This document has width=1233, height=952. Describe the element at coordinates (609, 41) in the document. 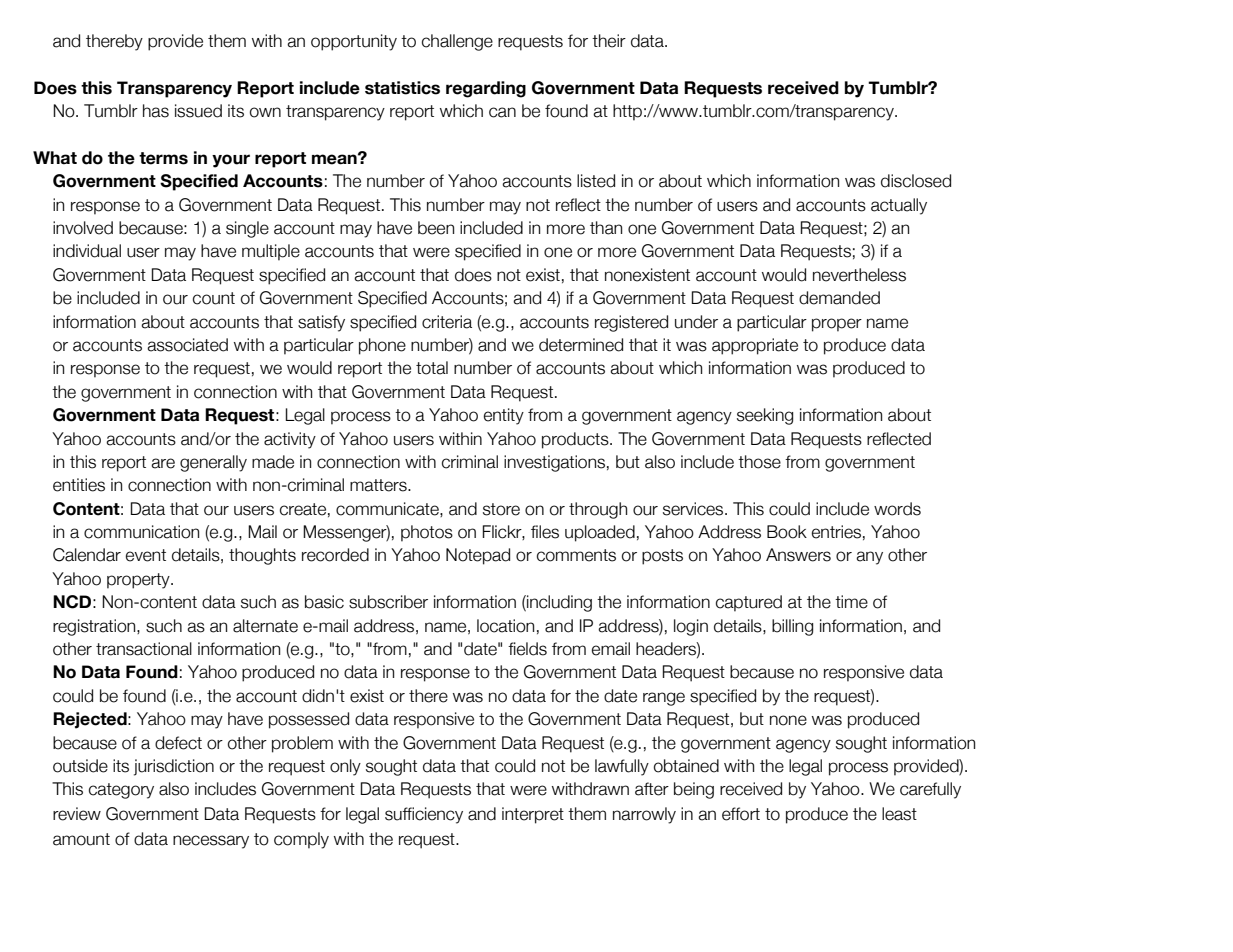

I see `their` at that location.
